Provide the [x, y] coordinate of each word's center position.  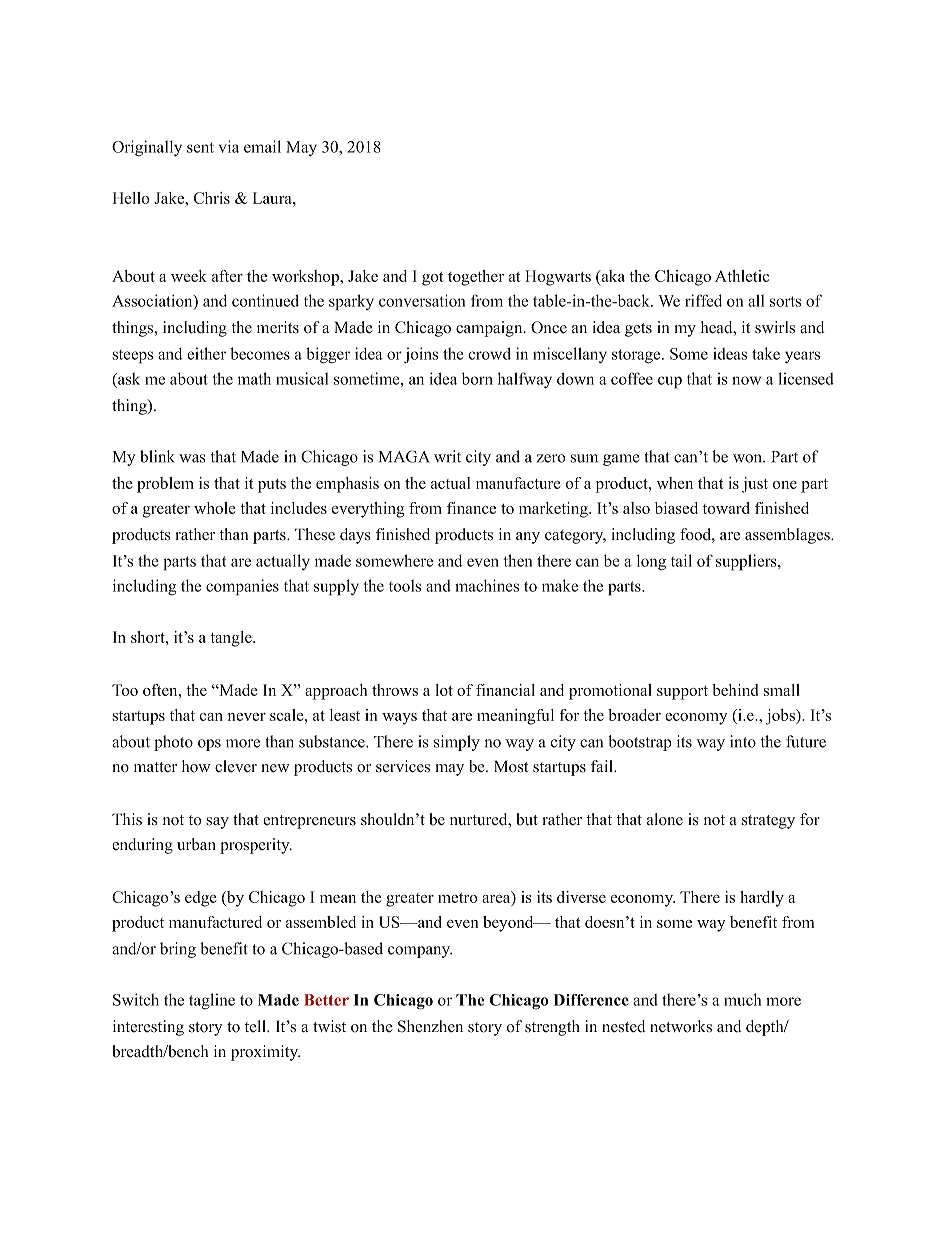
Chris [212, 198]
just [755, 485]
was [192, 458]
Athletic [742, 276]
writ [447, 456]
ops [209, 745]
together [476, 278]
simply [457, 743]
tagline [212, 1001]
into [743, 741]
